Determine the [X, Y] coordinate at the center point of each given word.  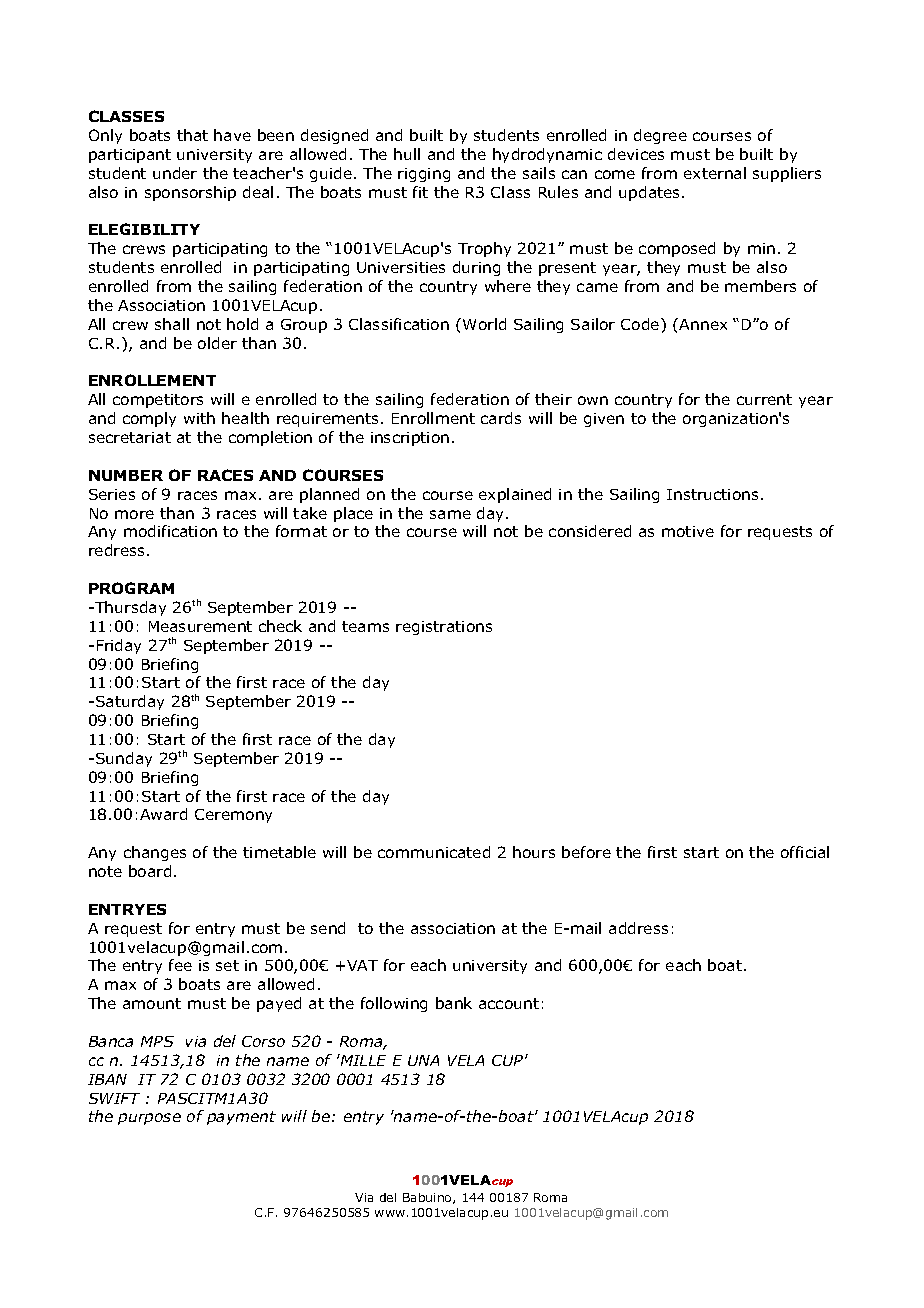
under [175, 173]
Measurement [200, 626]
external [715, 173]
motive [688, 531]
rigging [424, 175]
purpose [149, 1119]
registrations [444, 628]
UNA [423, 1060]
